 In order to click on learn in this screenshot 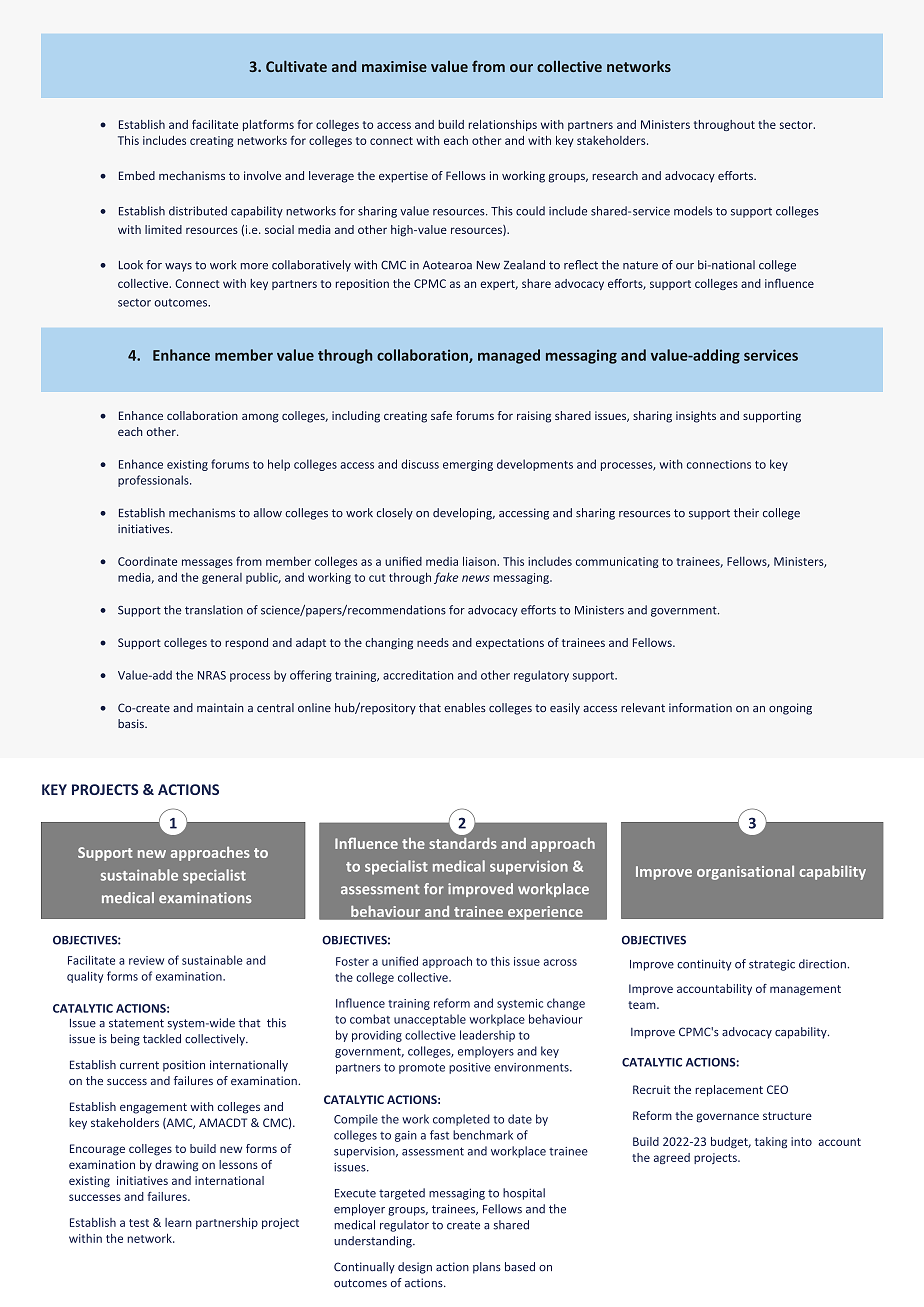, I will do `click(178, 1222)`.
